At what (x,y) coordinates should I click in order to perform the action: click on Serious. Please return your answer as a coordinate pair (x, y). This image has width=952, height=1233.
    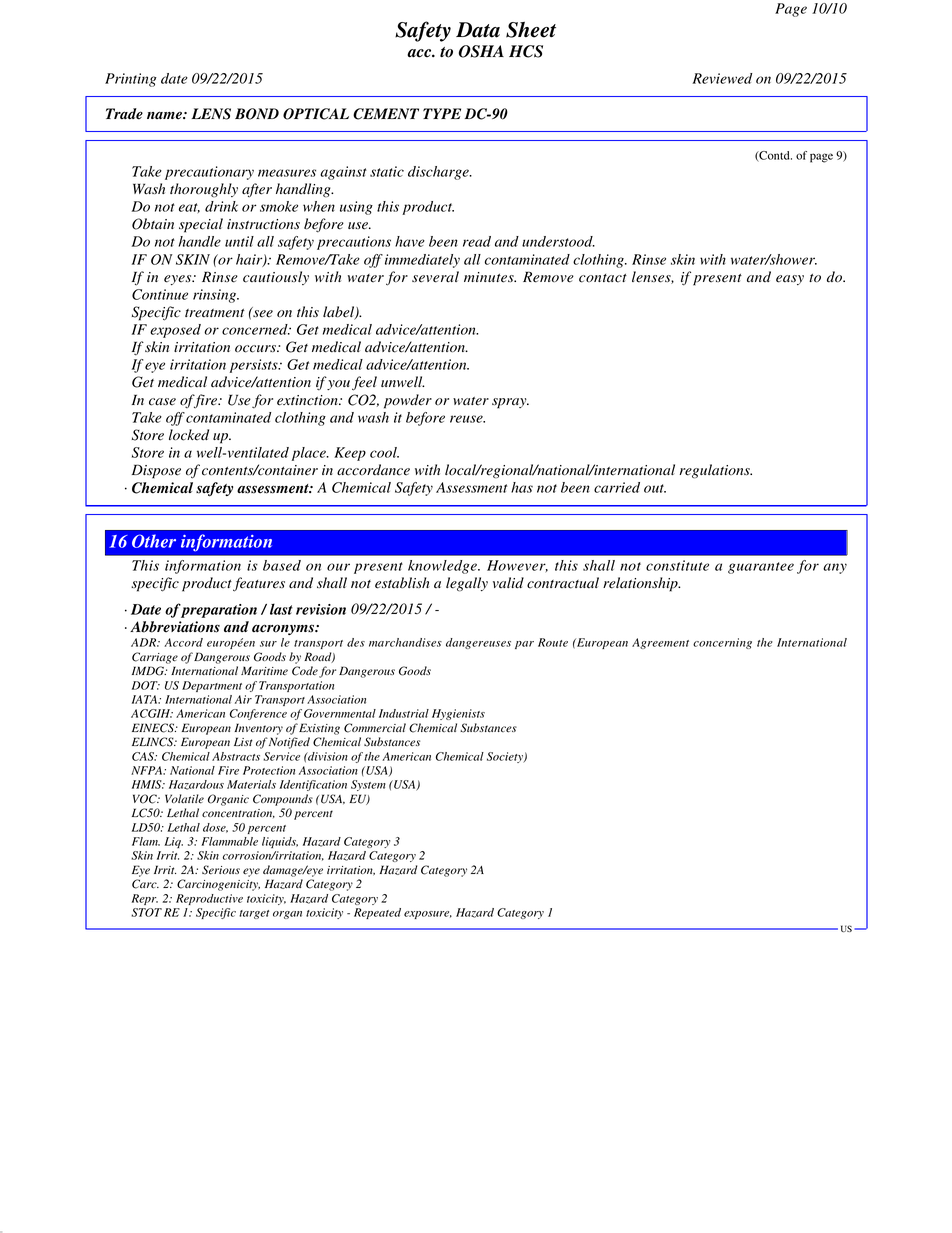
    Looking at the image, I should click on (221, 870).
